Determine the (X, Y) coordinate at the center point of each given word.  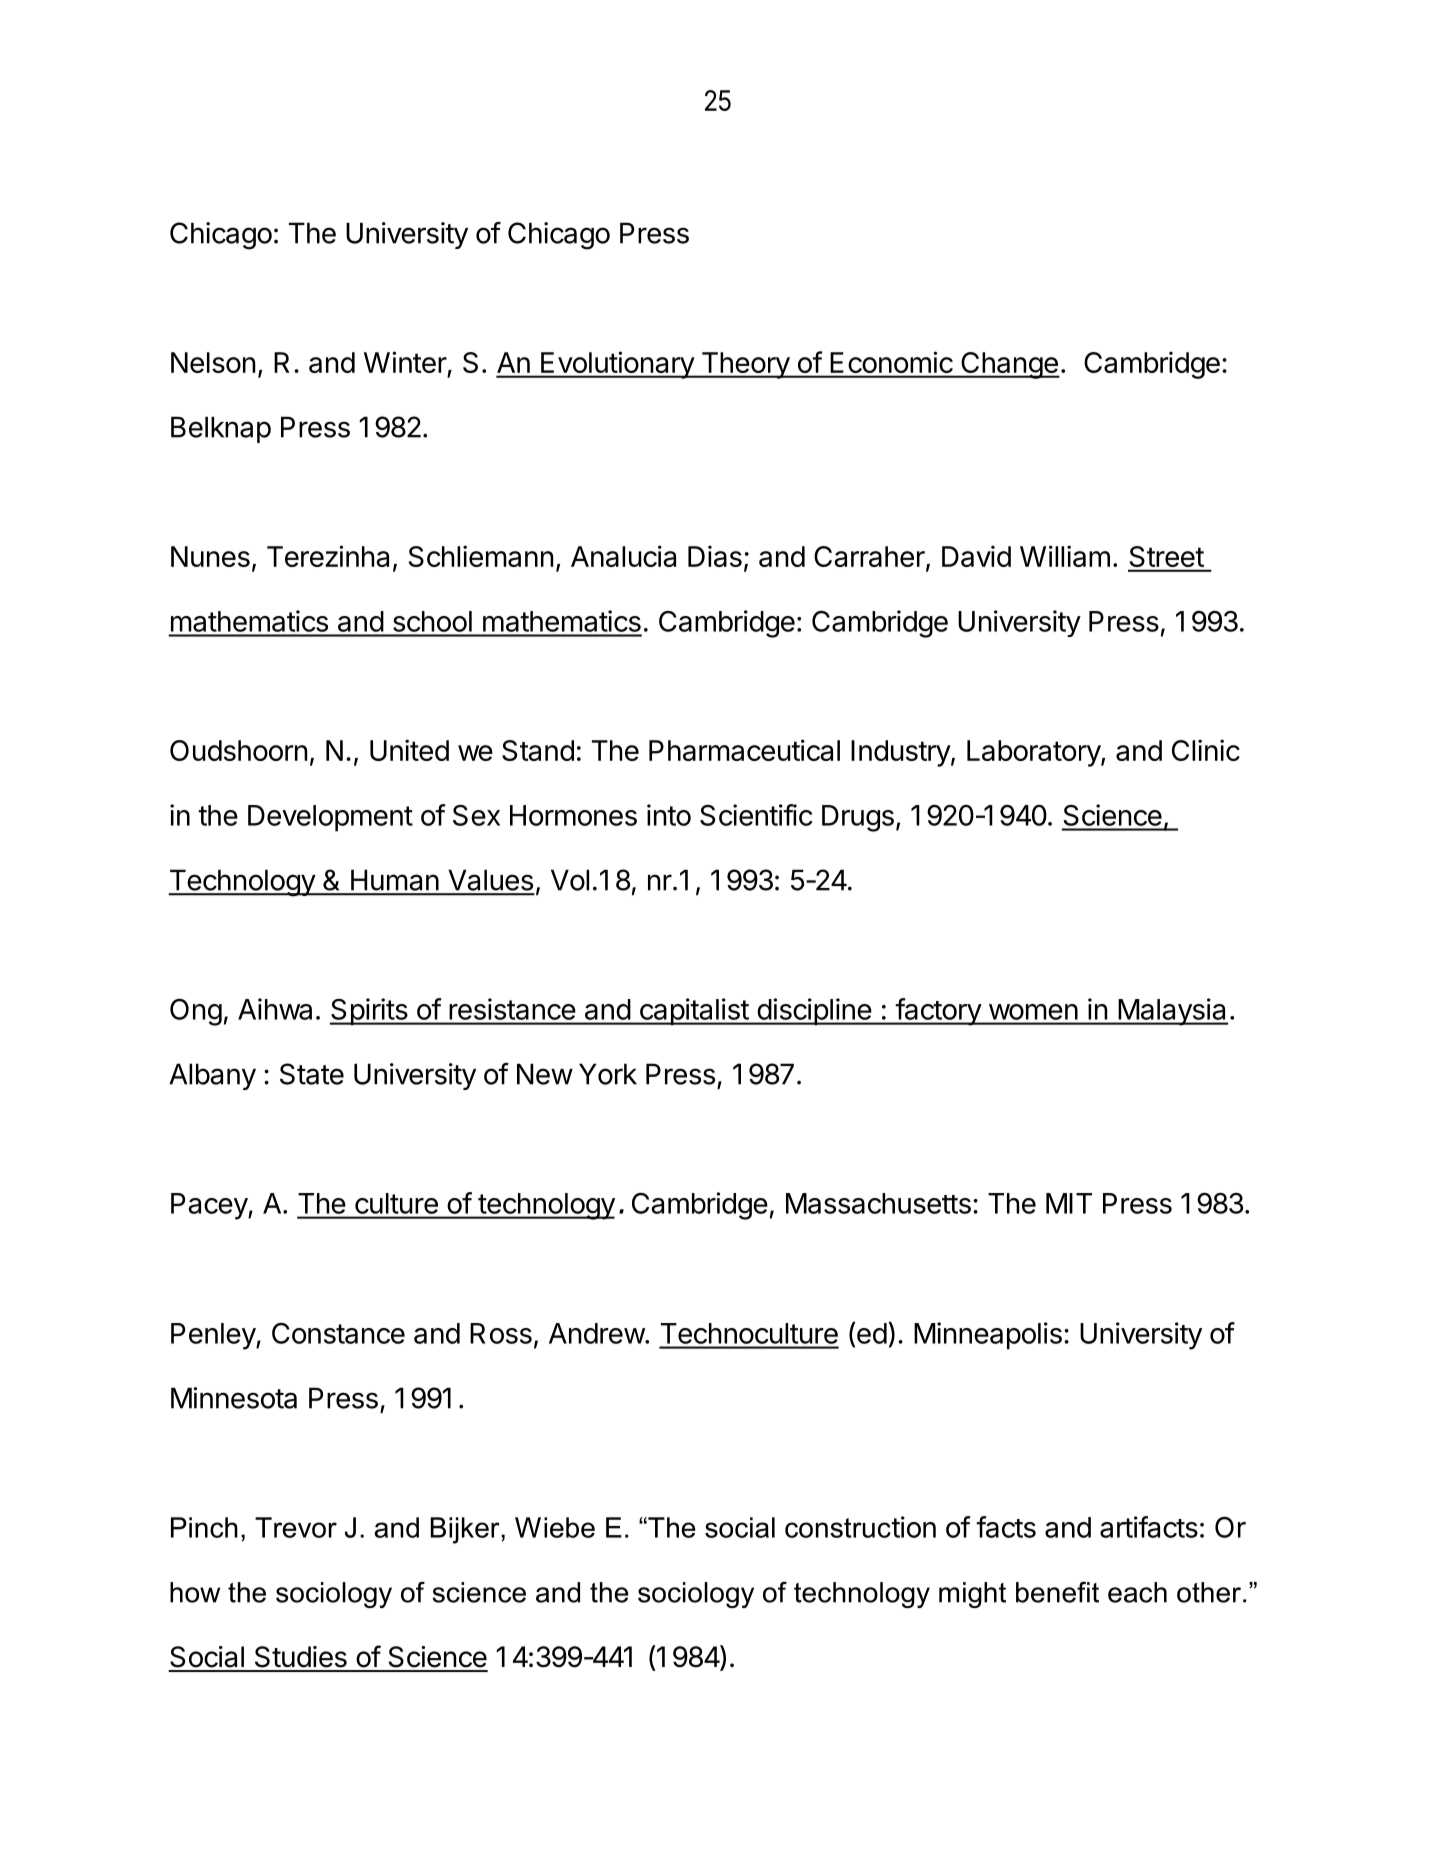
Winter (405, 362)
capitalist (693, 1012)
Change (1009, 365)
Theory (745, 365)
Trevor (296, 1527)
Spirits (369, 1012)
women (1033, 1012)
